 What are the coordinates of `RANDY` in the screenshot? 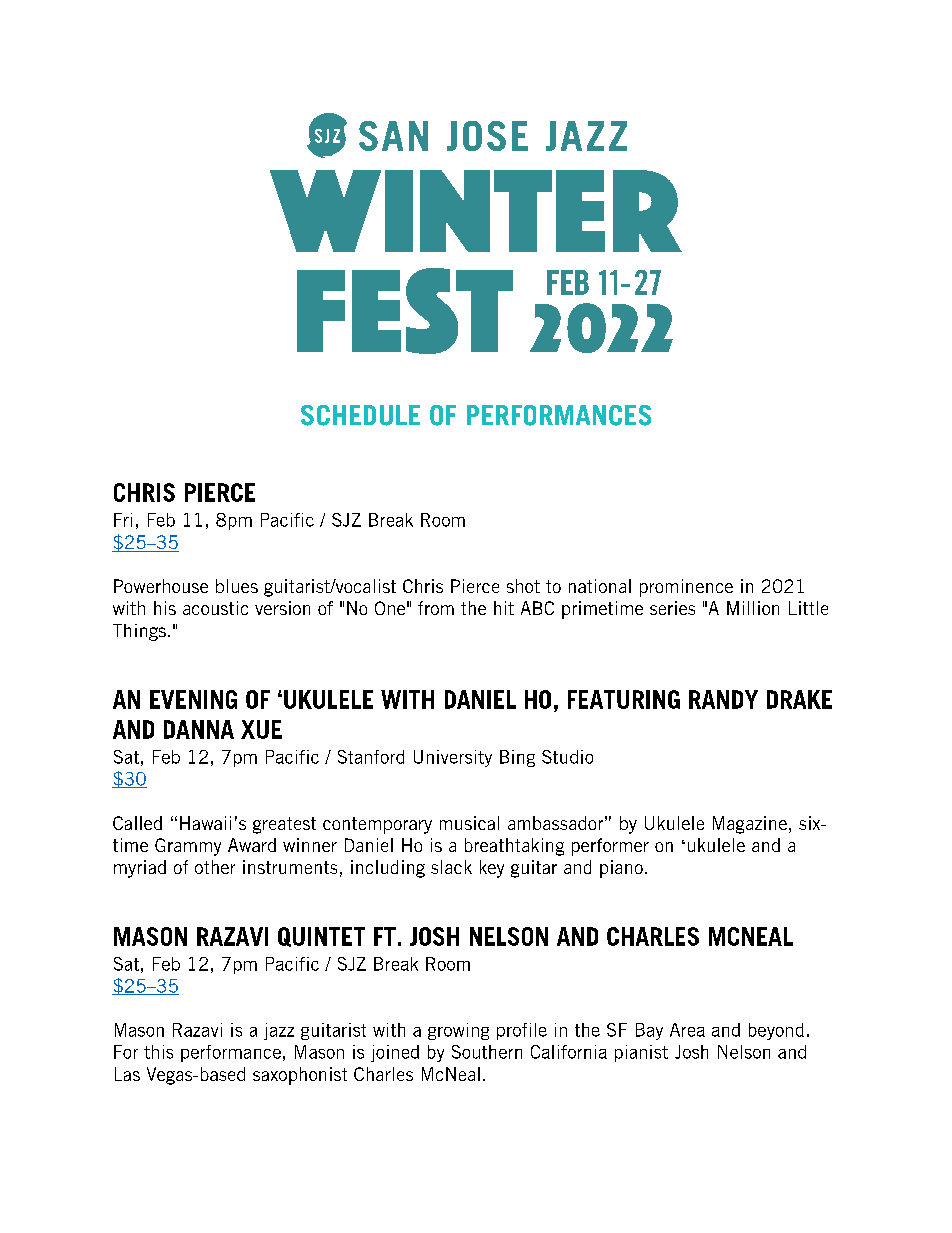 It's located at (723, 699).
